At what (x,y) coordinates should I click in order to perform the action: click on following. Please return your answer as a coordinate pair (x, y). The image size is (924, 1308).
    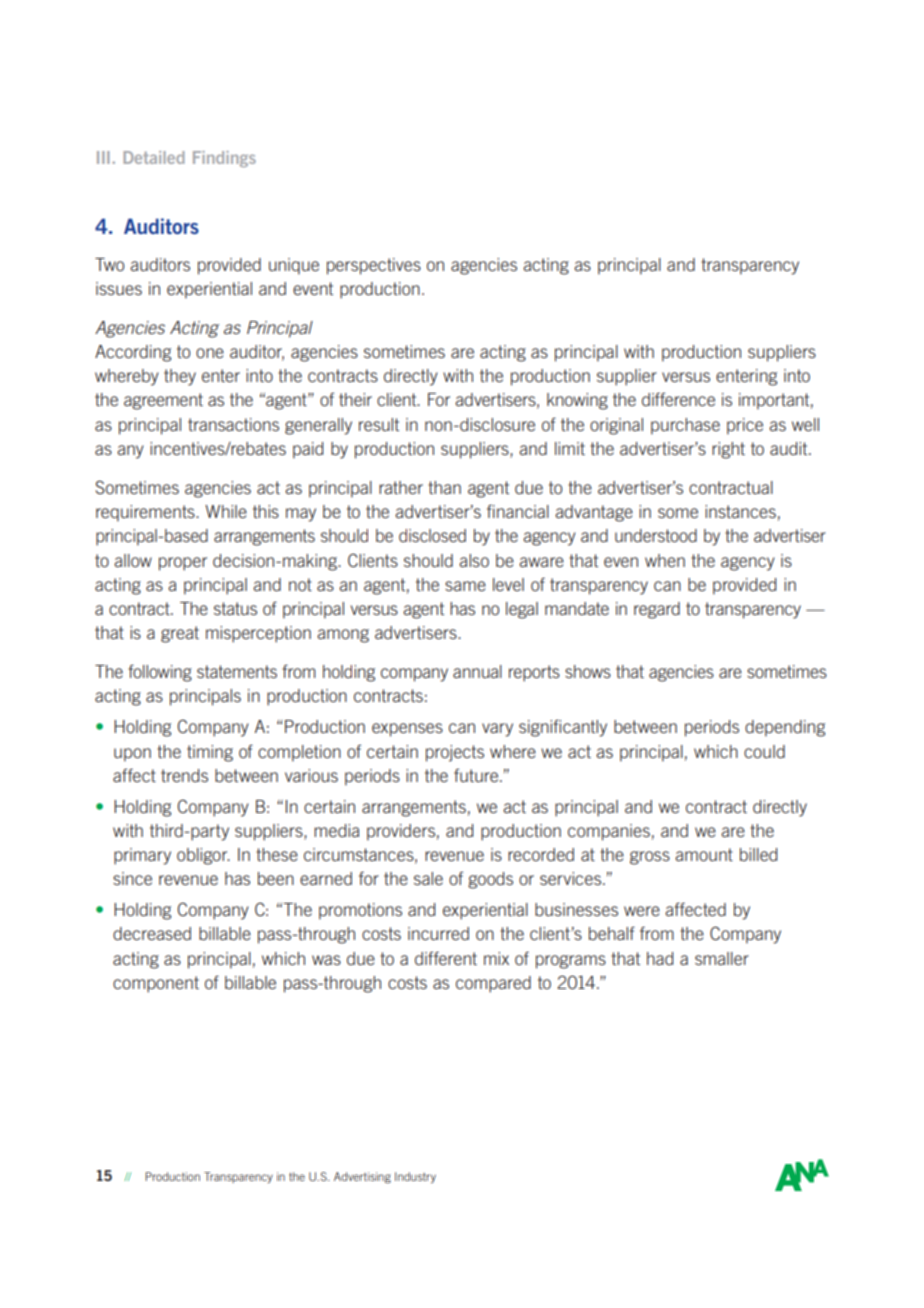
    Looking at the image, I should click on (160, 673).
